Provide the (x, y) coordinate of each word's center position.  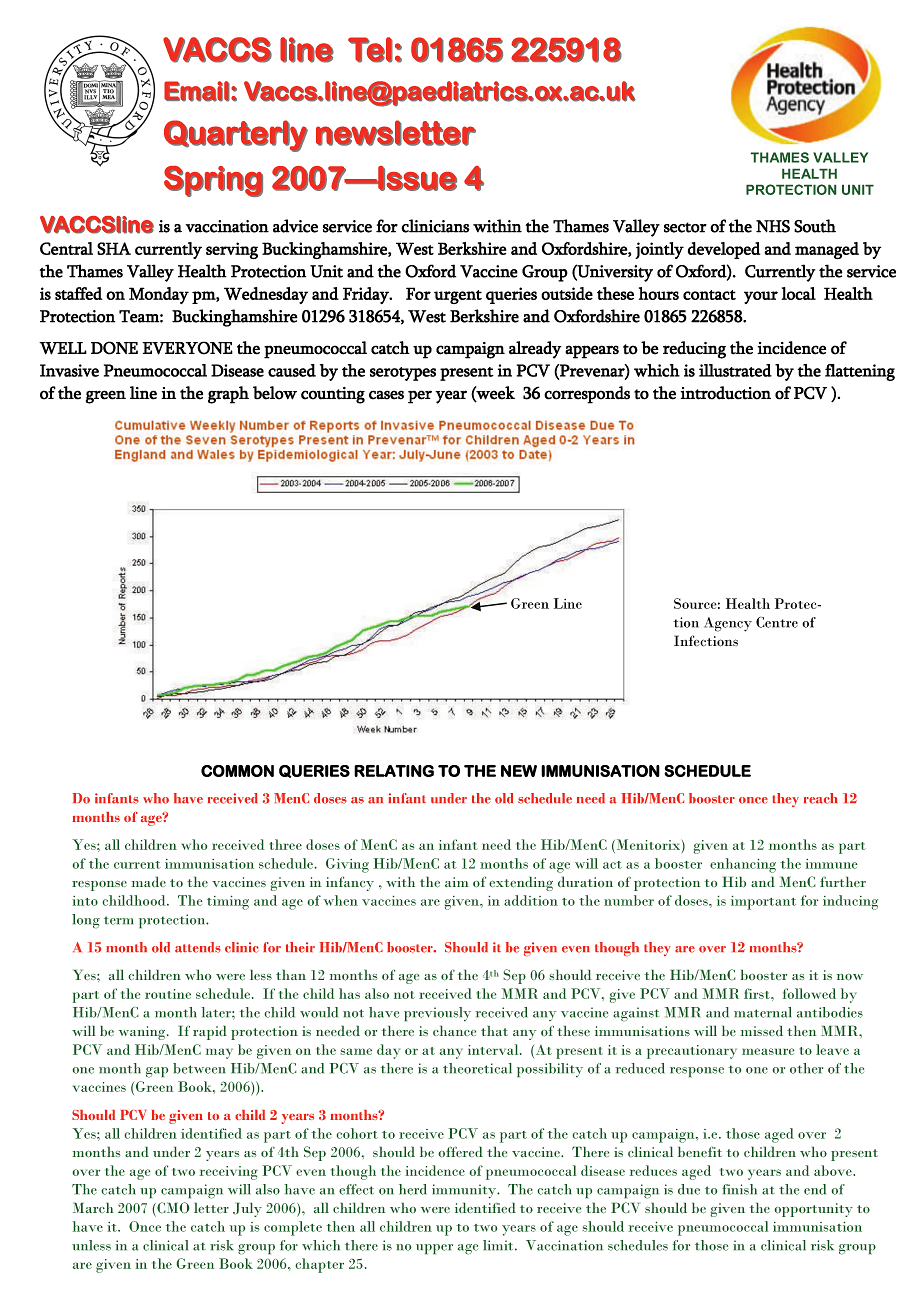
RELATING (394, 771)
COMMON (237, 771)
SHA (114, 248)
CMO (172, 1209)
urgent (458, 297)
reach (821, 798)
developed (724, 250)
